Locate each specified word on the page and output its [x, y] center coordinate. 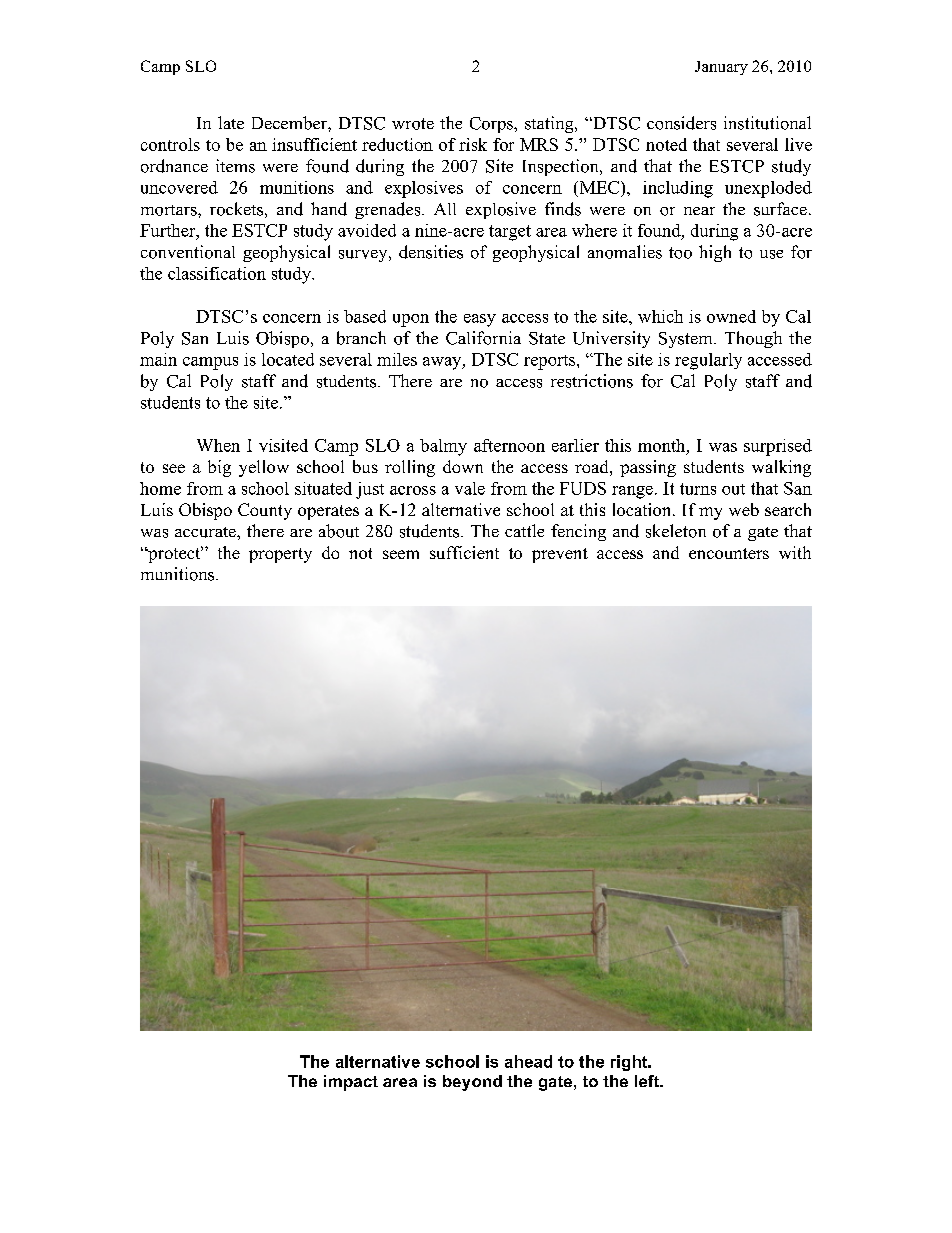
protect [174, 554]
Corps [492, 125]
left [648, 1081]
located [288, 359]
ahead [528, 1061]
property [280, 555]
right [630, 1063]
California [483, 338]
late [231, 122]
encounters [729, 553]
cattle [524, 530]
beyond [472, 1083]
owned [731, 316]
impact [351, 1083]
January [721, 68]
